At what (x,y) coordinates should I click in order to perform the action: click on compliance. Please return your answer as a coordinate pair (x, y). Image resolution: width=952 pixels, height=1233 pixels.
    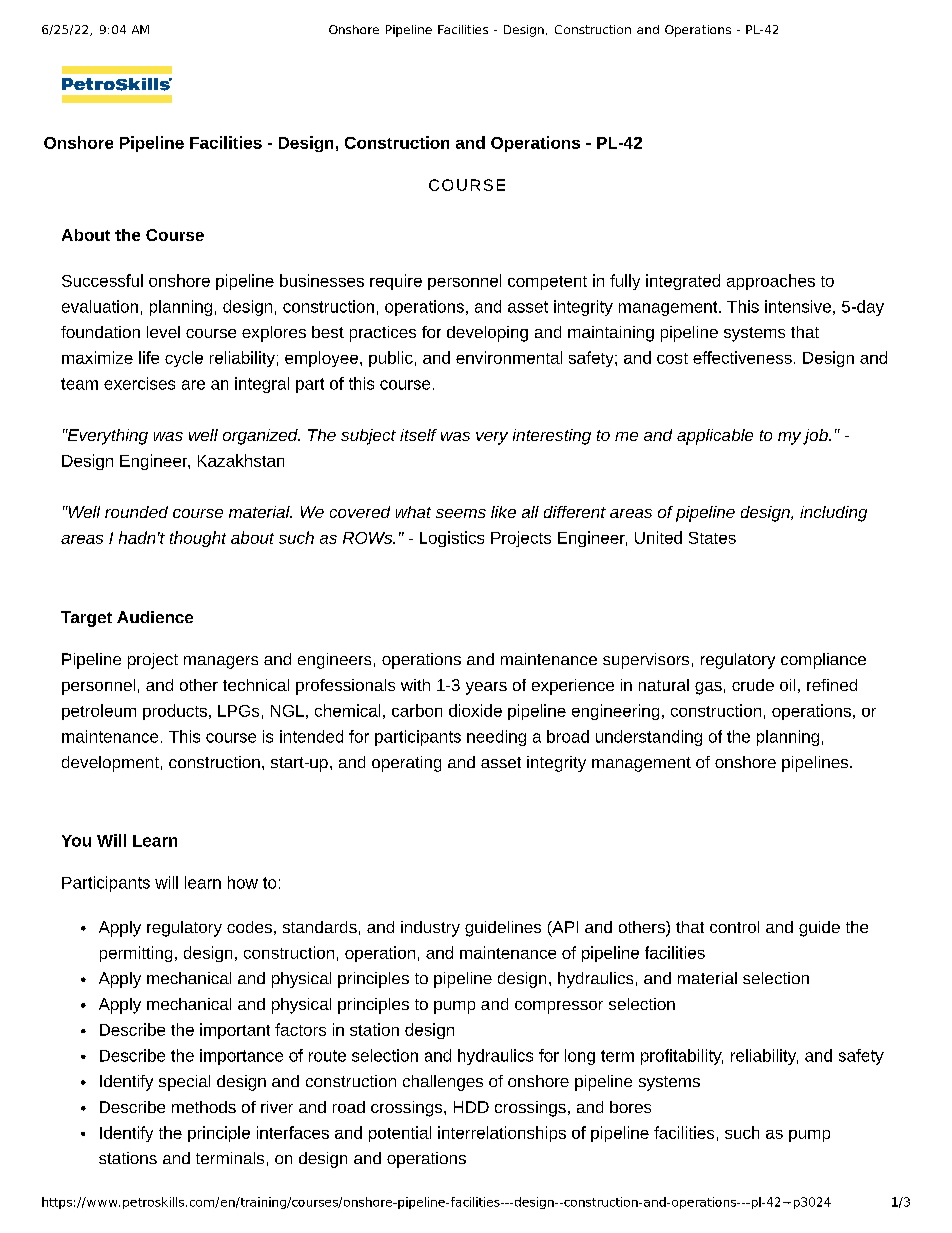
    Looking at the image, I should click on (823, 661).
